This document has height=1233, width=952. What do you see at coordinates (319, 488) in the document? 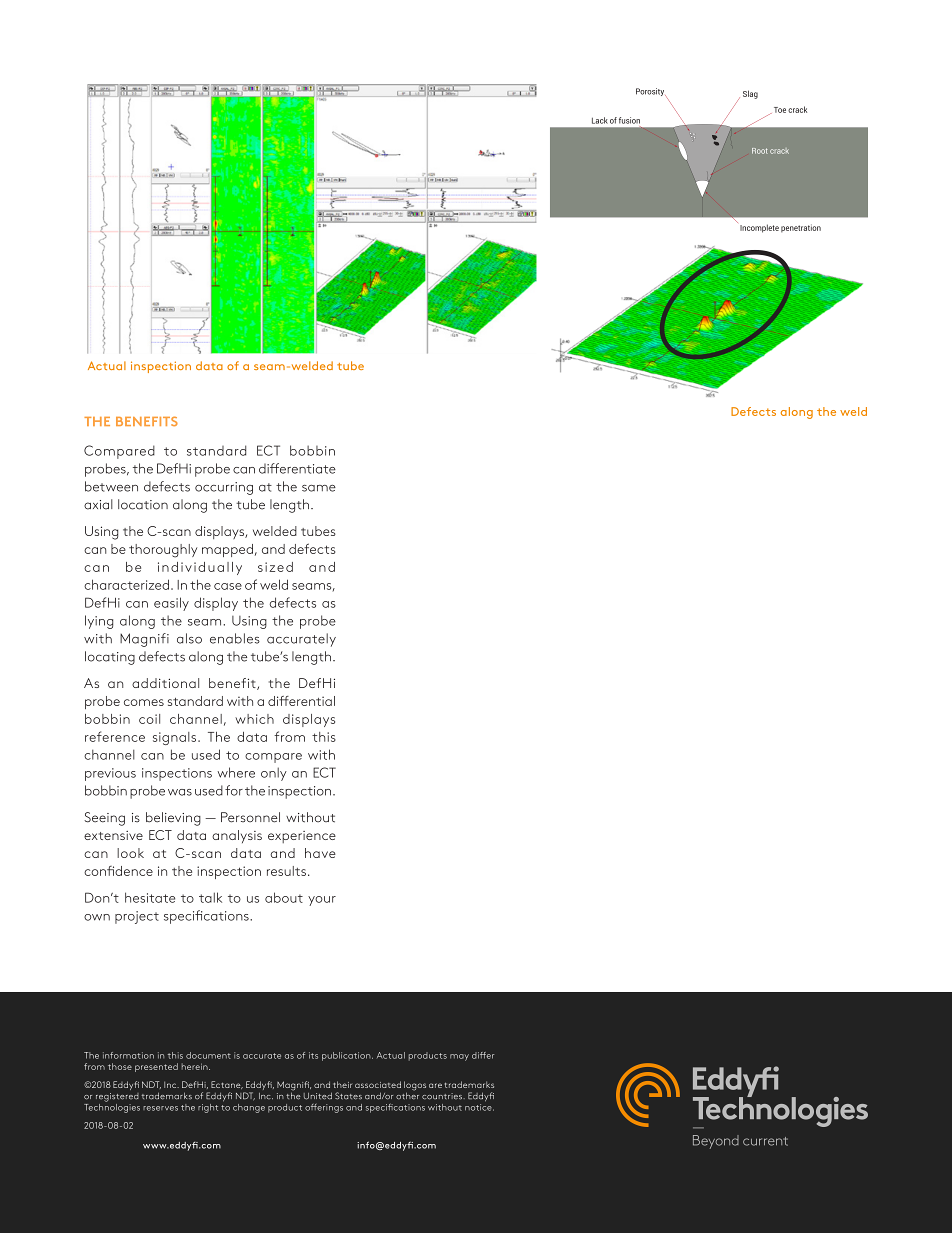
I see `same` at bounding box center [319, 488].
